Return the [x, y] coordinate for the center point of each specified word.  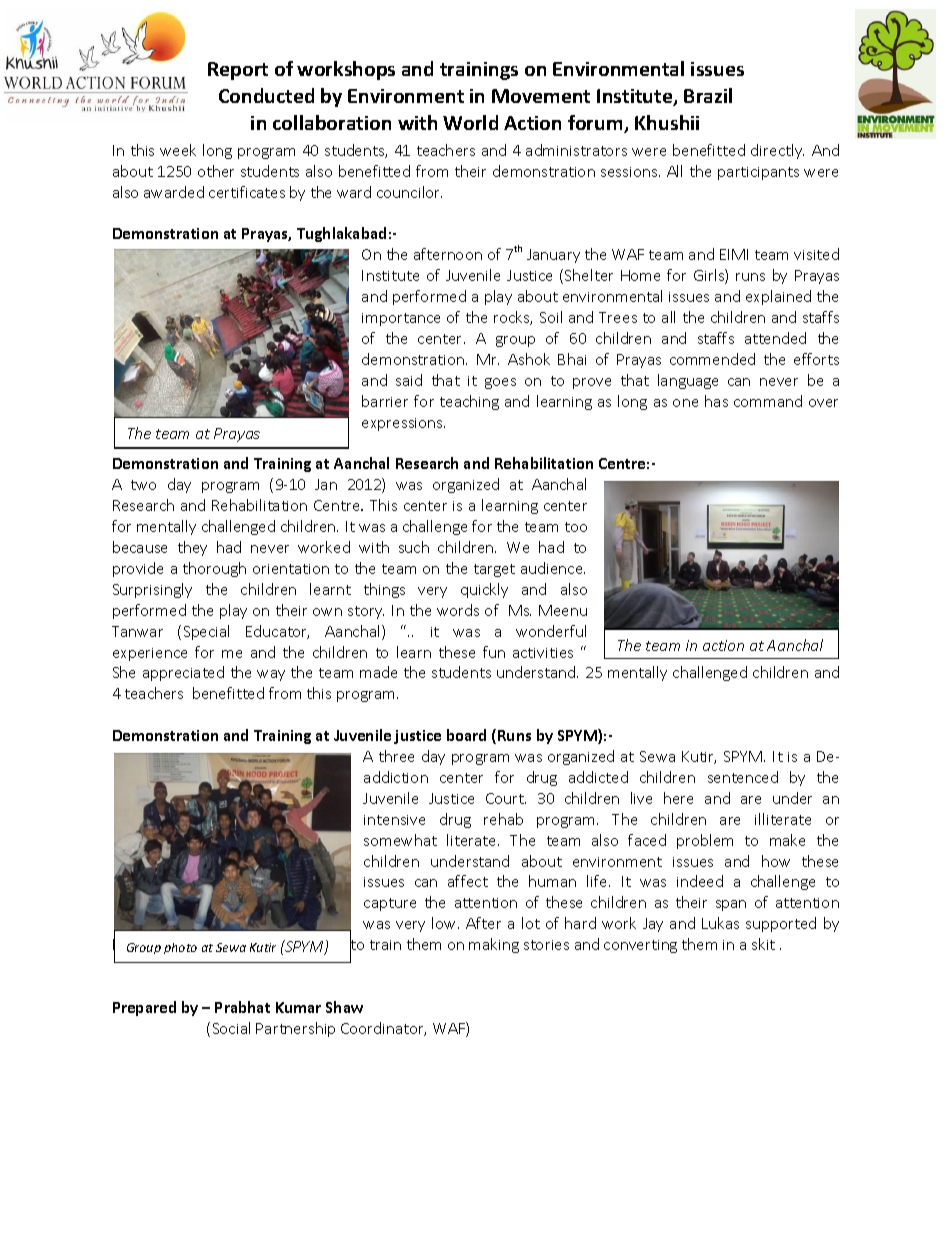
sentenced [743, 777]
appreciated [183, 673]
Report [238, 71]
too [576, 527]
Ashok [529, 359]
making [494, 945]
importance [401, 319]
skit [763, 944]
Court [506, 798]
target [494, 570]
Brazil [708, 95]
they [192, 548]
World [470, 122]
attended [775, 338]
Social [231, 1028]
